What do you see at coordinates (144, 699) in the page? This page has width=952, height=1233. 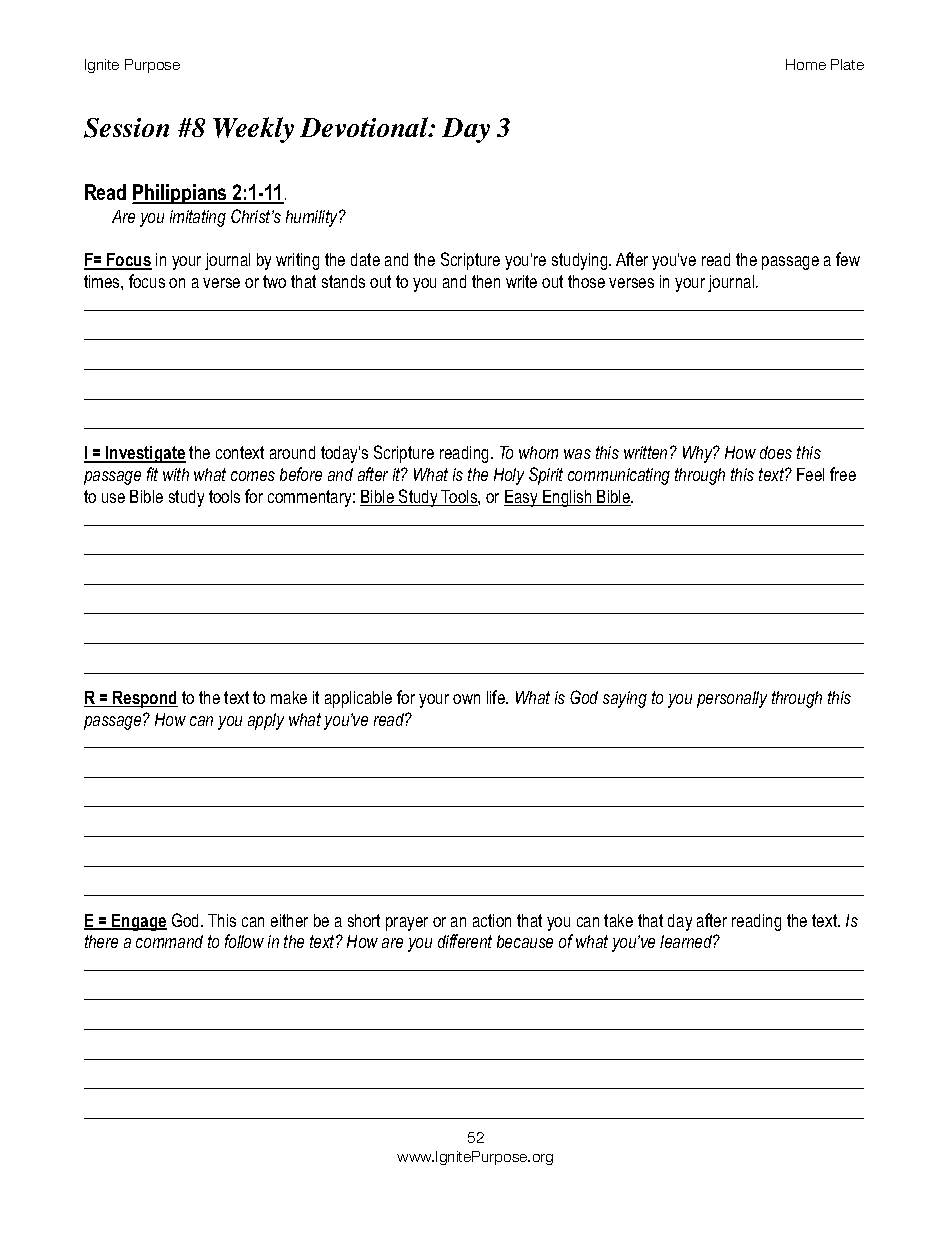 I see `Respond` at bounding box center [144, 699].
